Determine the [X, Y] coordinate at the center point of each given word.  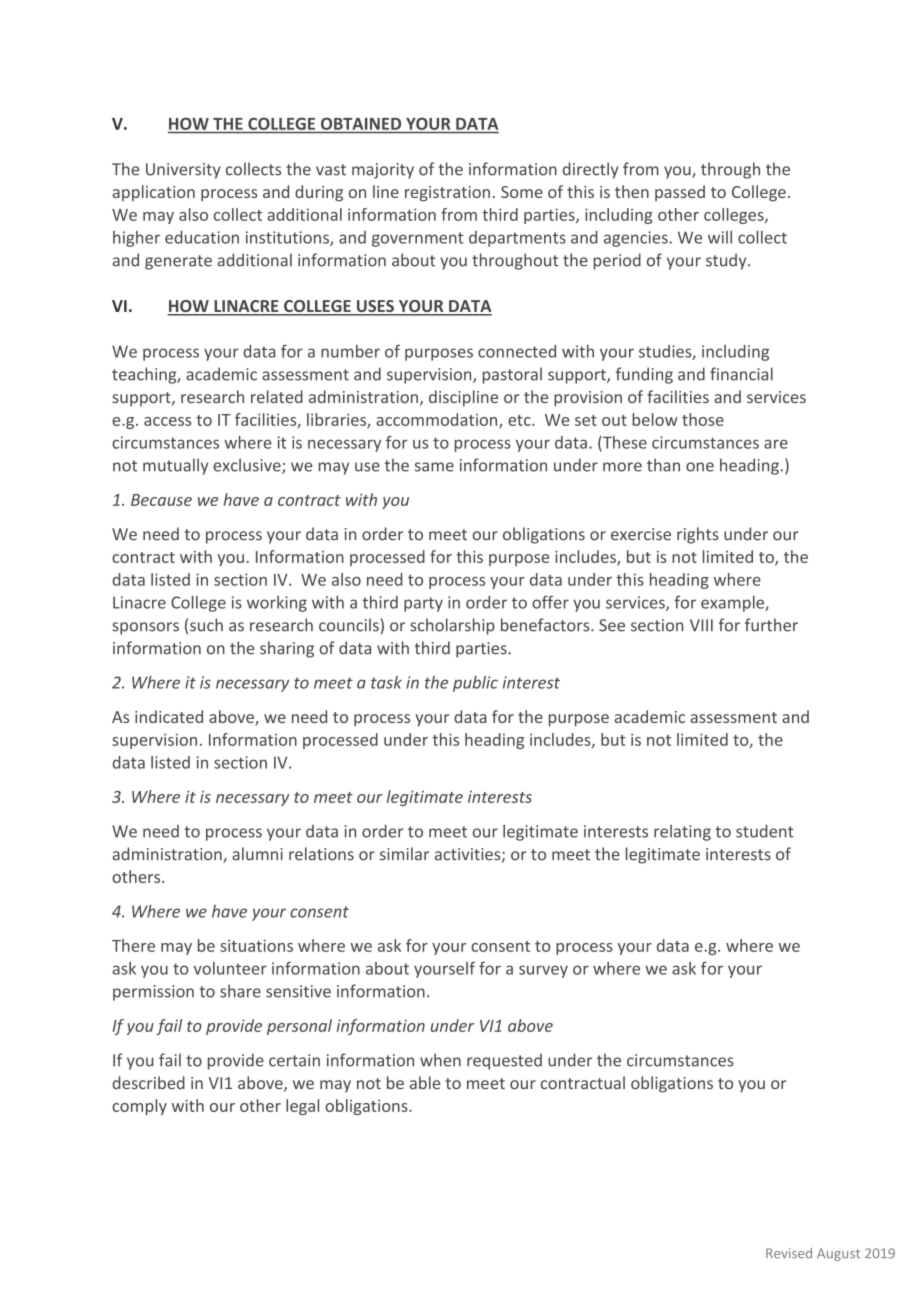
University [183, 171]
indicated [169, 716]
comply [139, 1107]
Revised [789, 1253]
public [475, 684]
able [425, 1082]
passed [680, 193]
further [771, 625]
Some [522, 192]
